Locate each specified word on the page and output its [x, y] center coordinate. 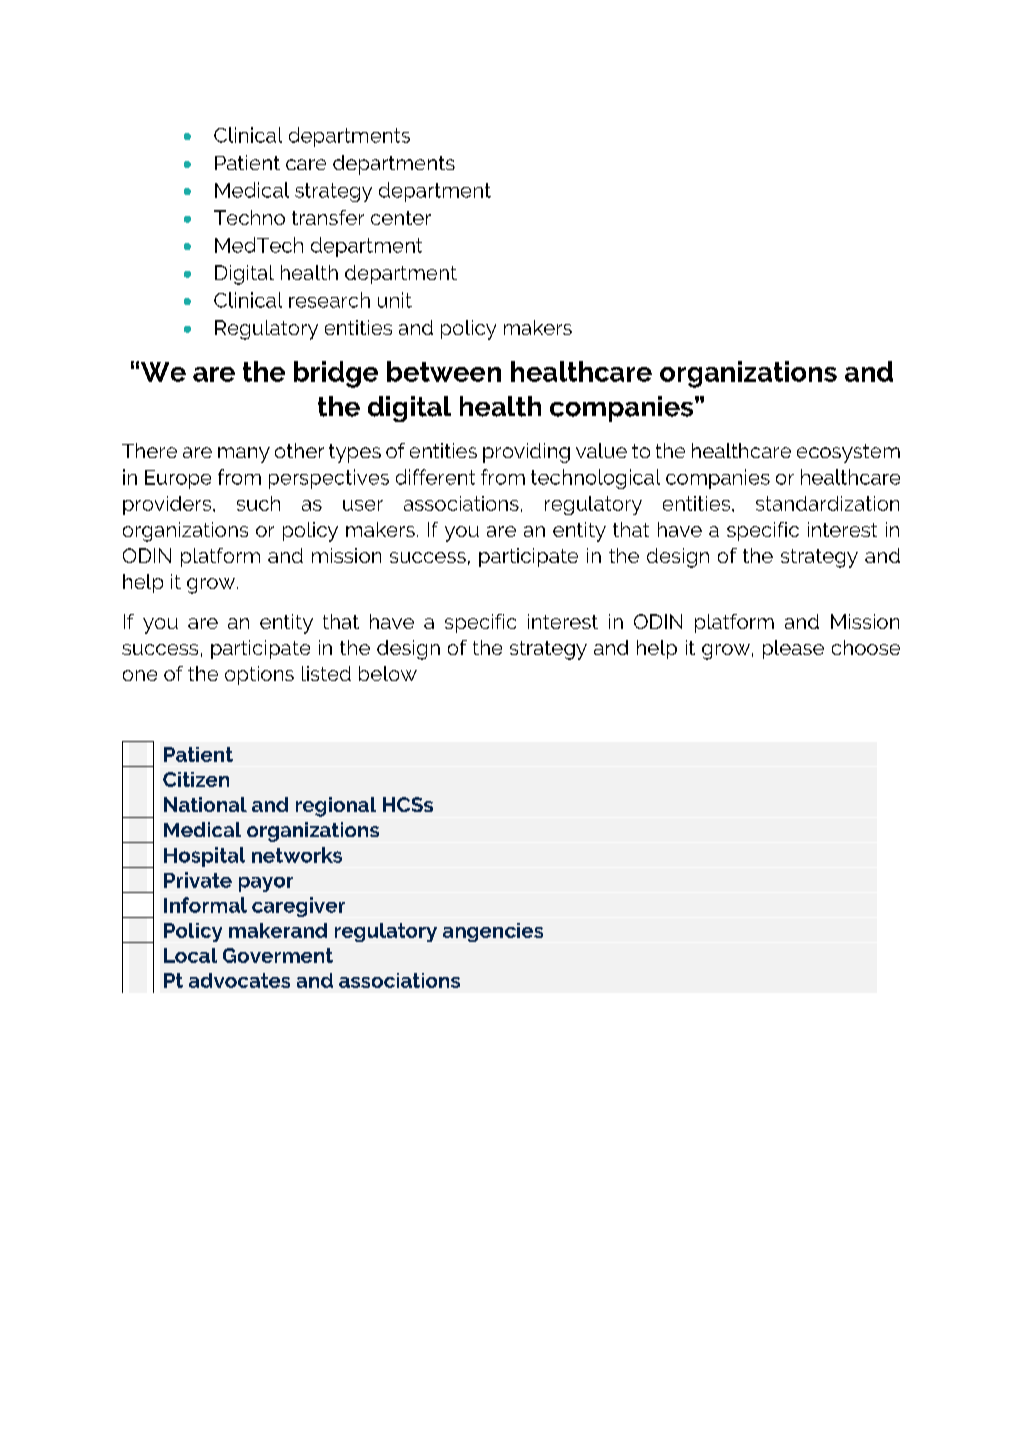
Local [190, 955]
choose [866, 647]
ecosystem [848, 453]
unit [395, 300]
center [401, 218]
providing [526, 453]
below [388, 673]
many [244, 455]
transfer [328, 217]
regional [336, 807]
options [259, 675]
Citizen [196, 779]
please [793, 649]
